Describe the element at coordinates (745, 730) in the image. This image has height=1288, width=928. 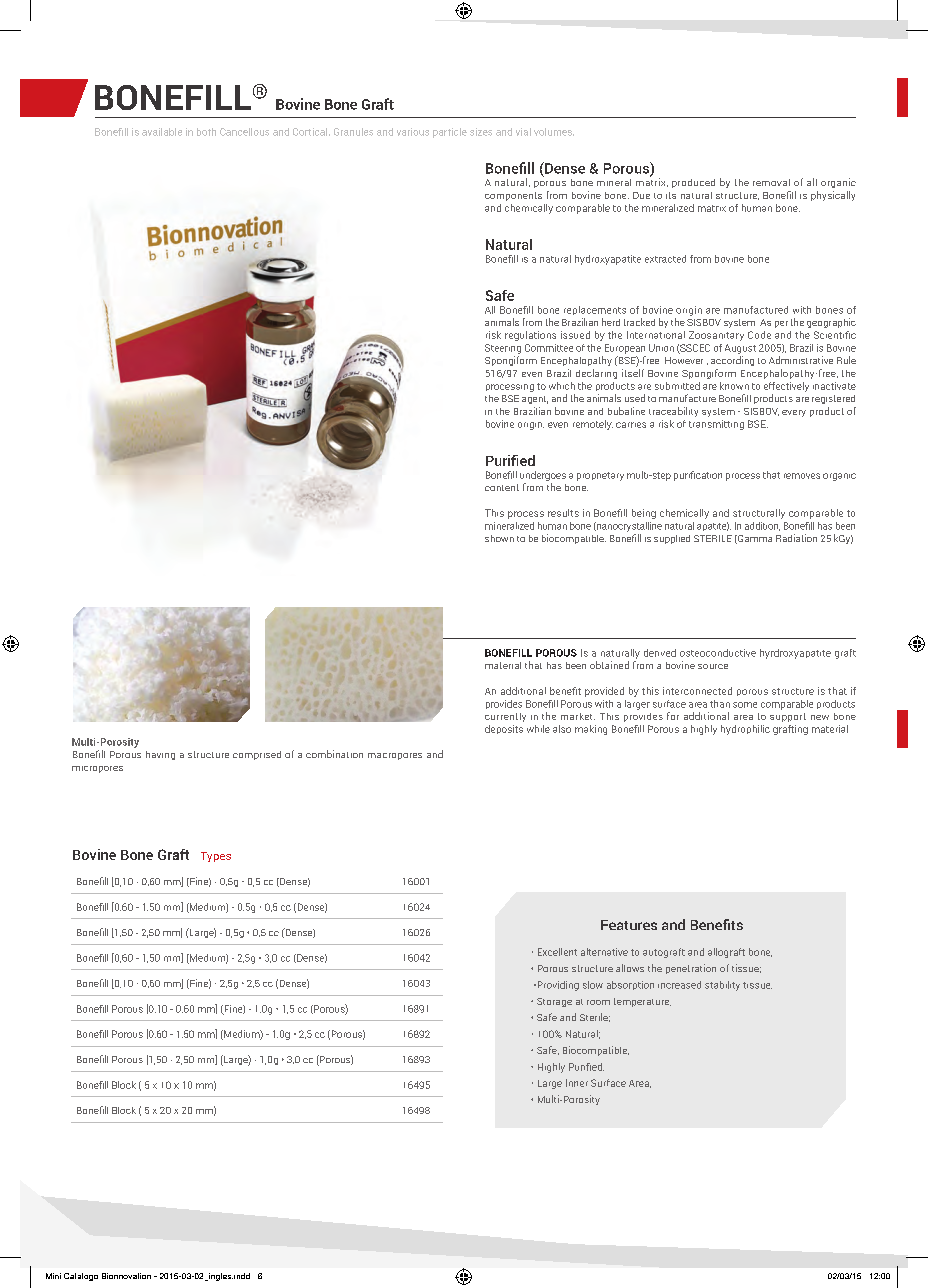
I see `hydrophilic` at that location.
